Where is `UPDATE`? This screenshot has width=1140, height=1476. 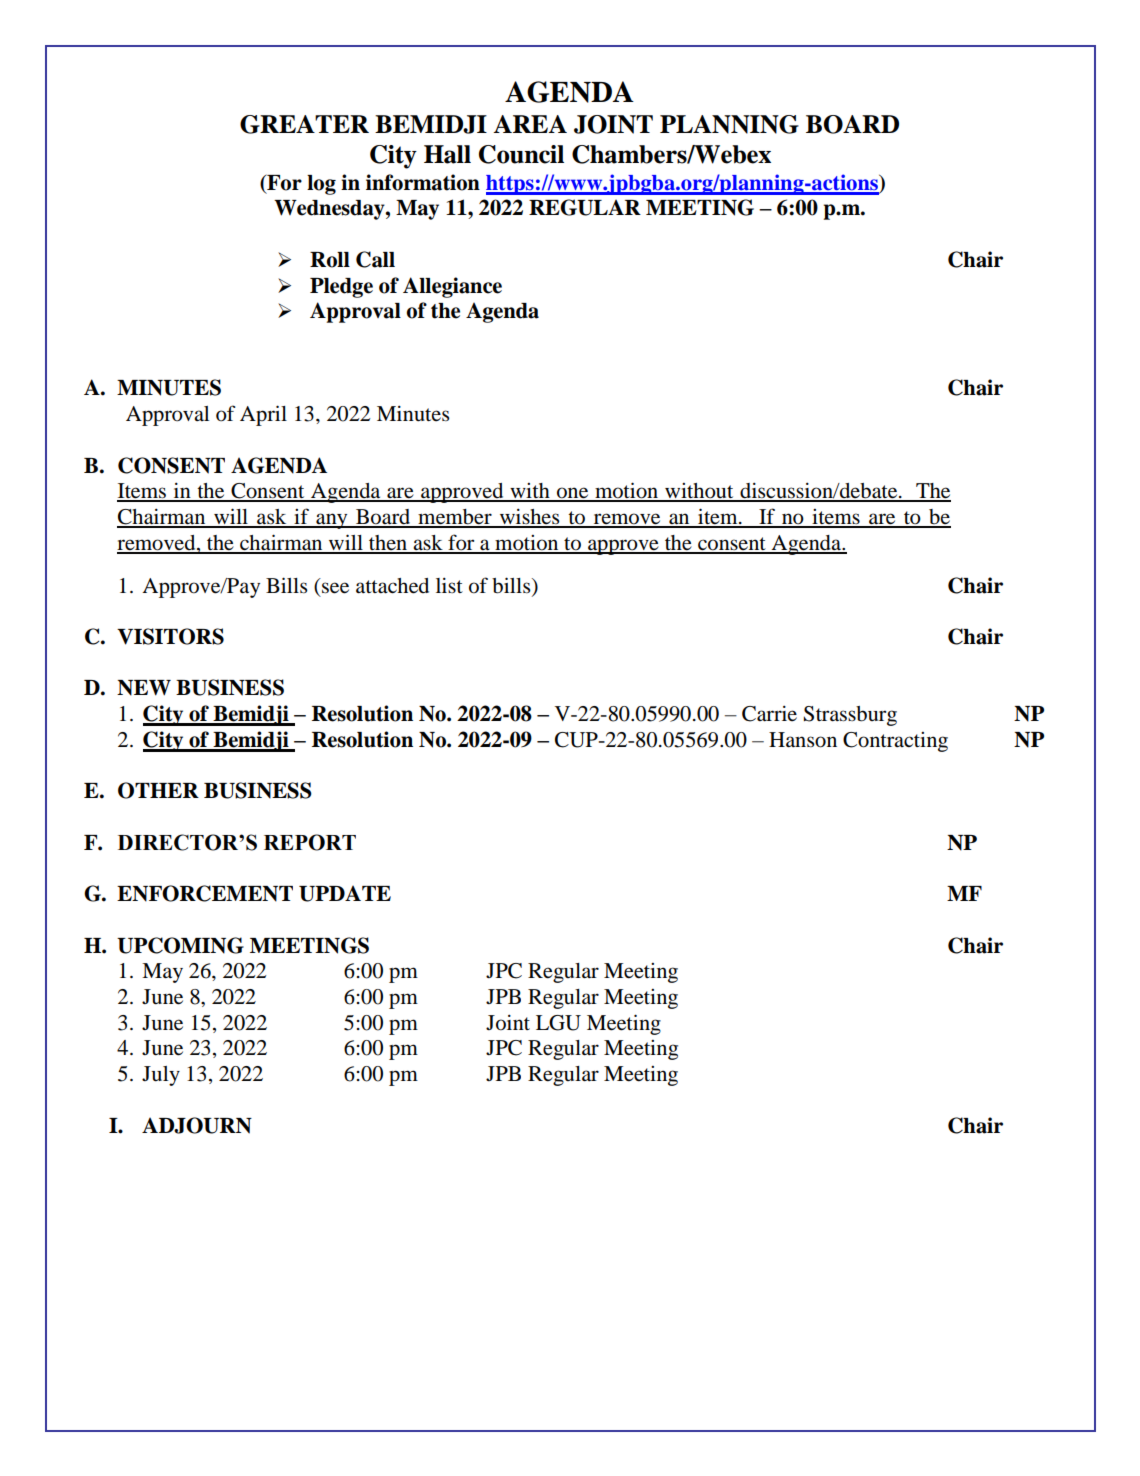 UPDATE is located at coordinates (345, 893).
